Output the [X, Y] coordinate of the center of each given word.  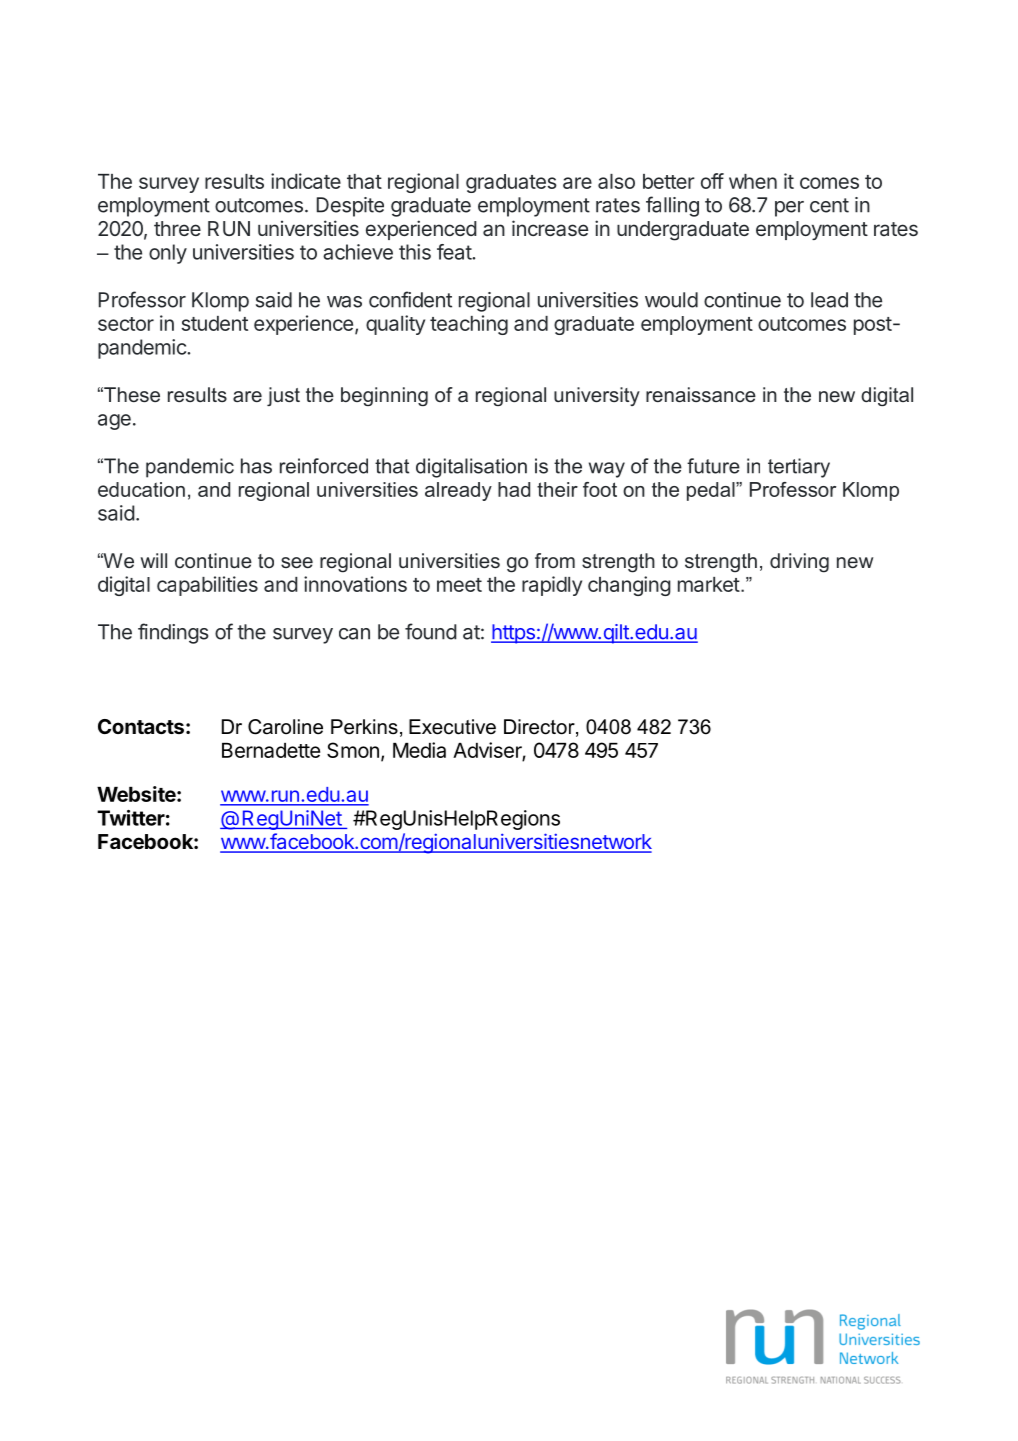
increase [550, 228]
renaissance [701, 394]
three [177, 228]
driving [799, 563]
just [283, 396]
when [753, 181]
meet [459, 585]
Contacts [141, 726]
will [154, 560]
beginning [384, 396]
